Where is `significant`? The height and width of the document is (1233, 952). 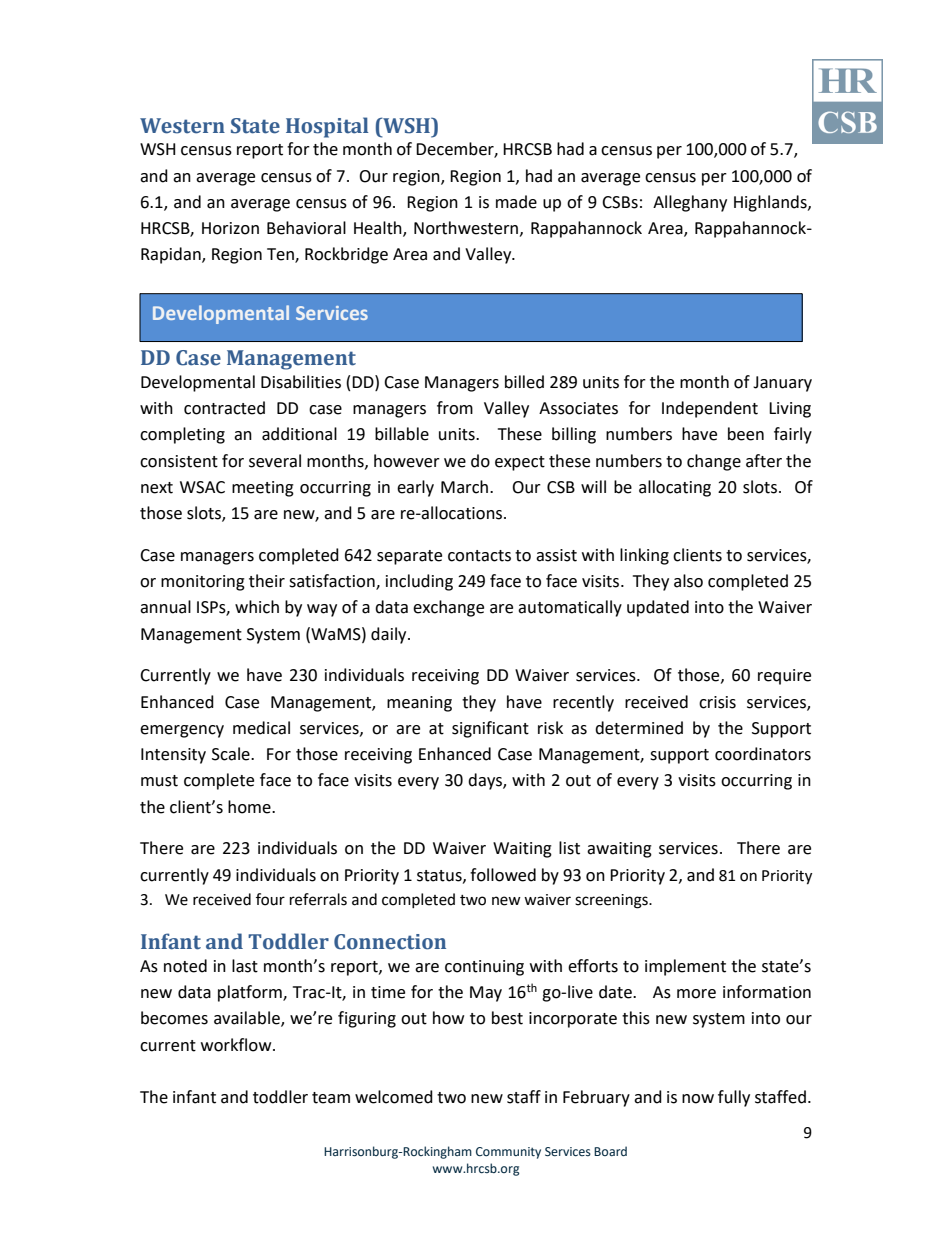 significant is located at coordinates (490, 729).
